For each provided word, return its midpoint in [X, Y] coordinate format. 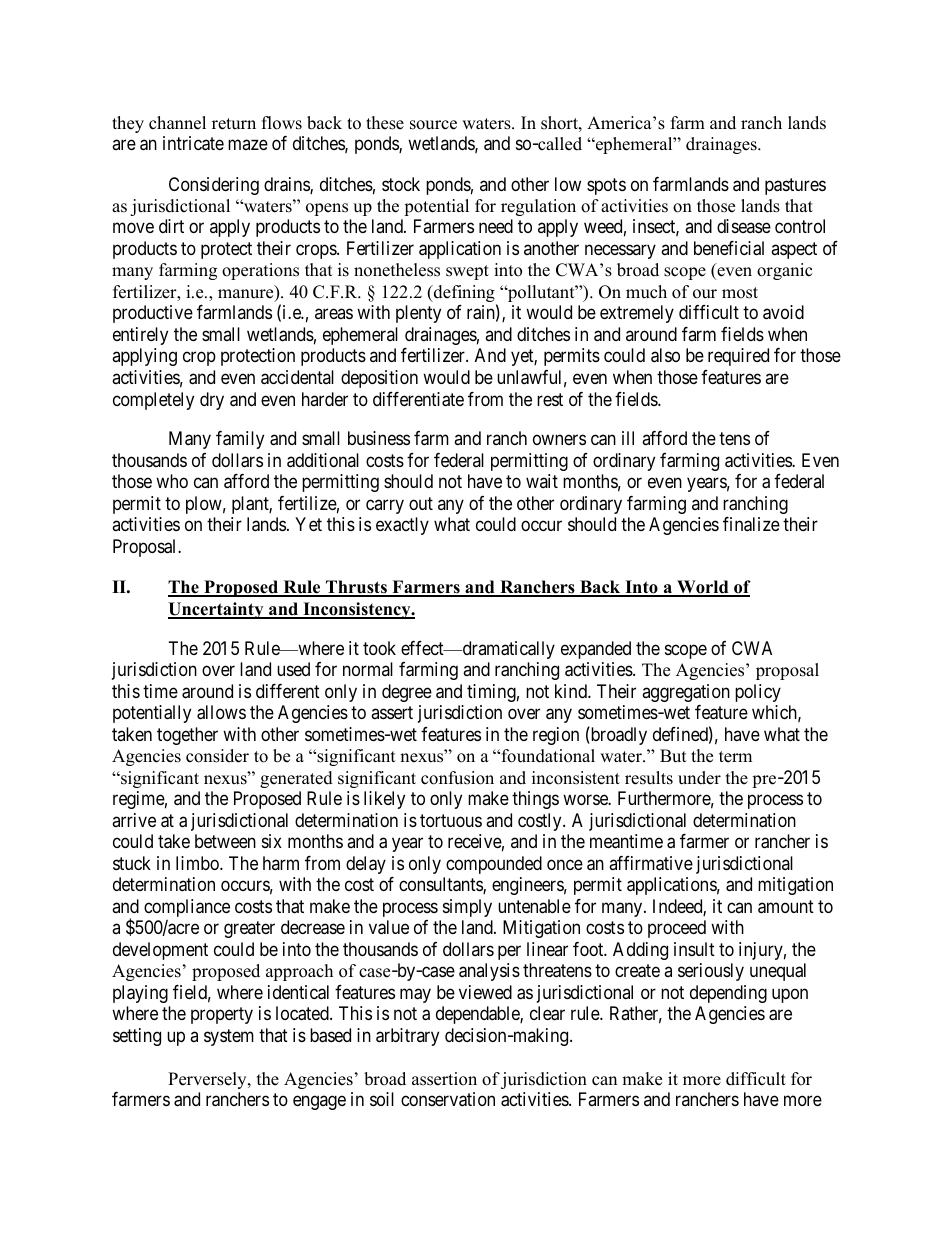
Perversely [208, 1080]
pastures [795, 186]
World [703, 588]
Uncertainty [217, 610]
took [379, 648]
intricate [193, 143]
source [433, 125]
